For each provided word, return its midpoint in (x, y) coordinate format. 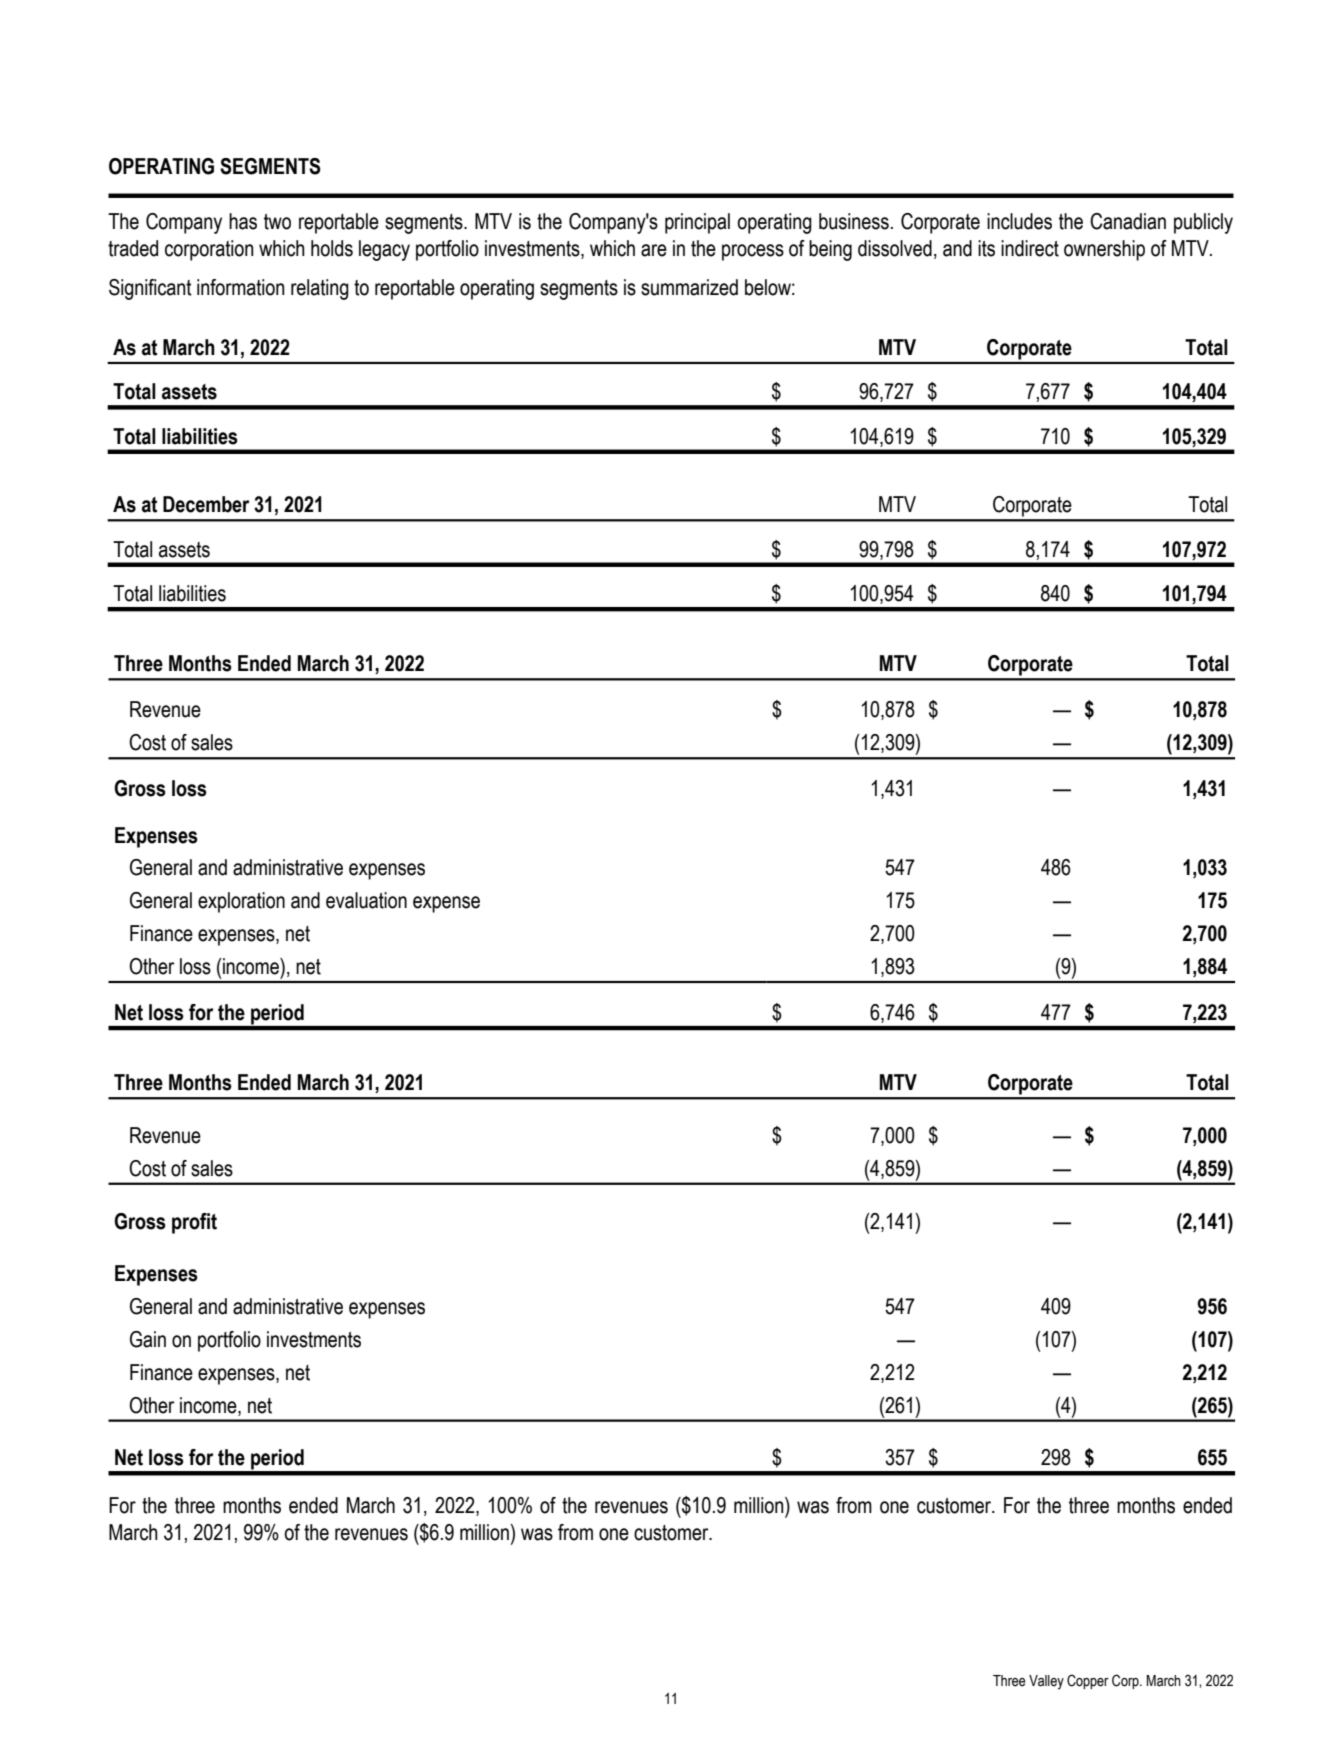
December (206, 504)
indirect (1030, 248)
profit (194, 1223)
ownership (1104, 250)
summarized (689, 287)
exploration (241, 902)
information (241, 287)
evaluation (366, 900)
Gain (148, 1339)
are (654, 250)
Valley (1046, 1682)
